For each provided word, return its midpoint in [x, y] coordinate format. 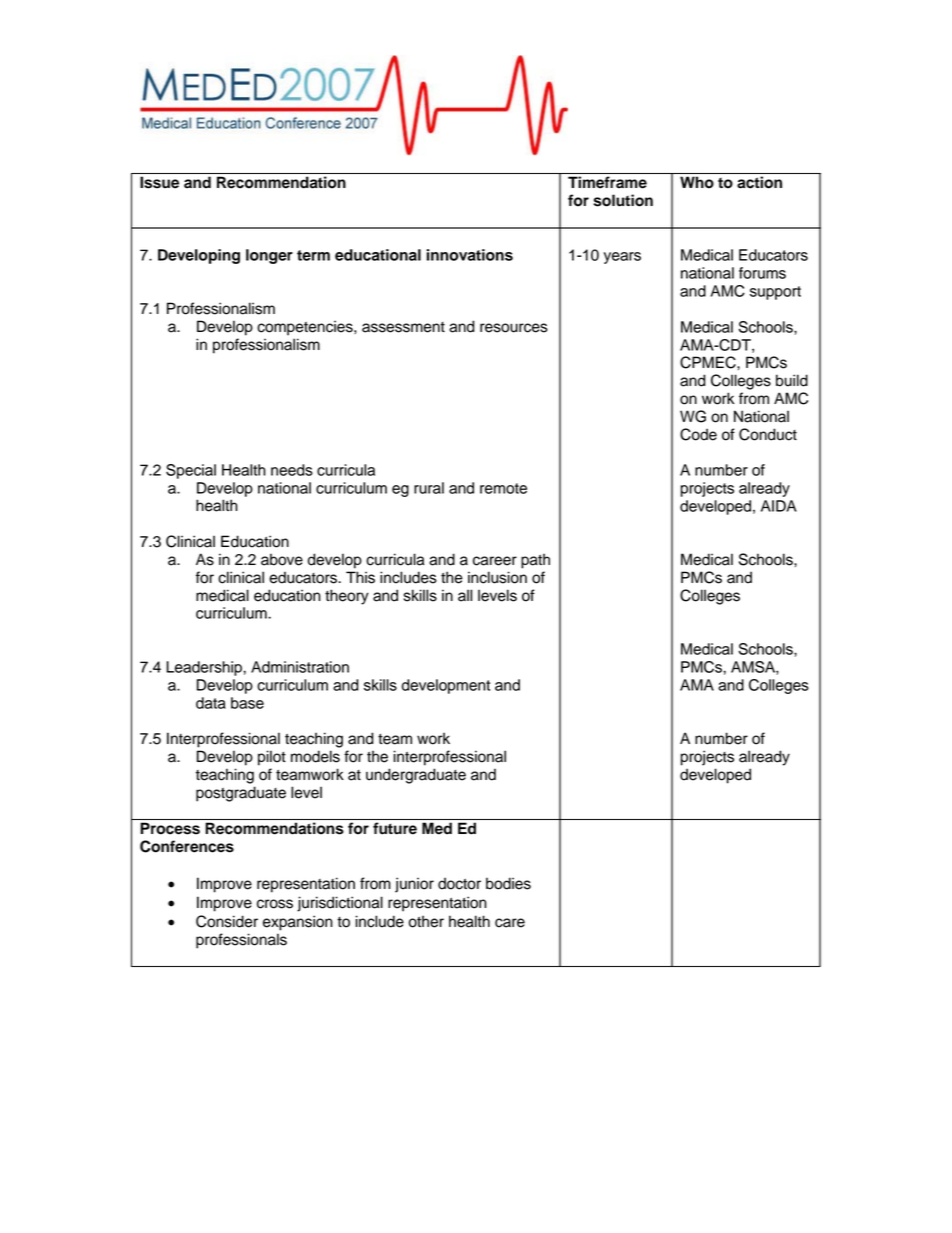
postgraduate [241, 794]
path [535, 561]
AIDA [779, 506]
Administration [300, 667]
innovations [470, 255]
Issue [159, 182]
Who [697, 182]
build [792, 380]
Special [191, 471]
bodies [508, 883]
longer [269, 256]
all [465, 595]
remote [503, 488]
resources [514, 328]
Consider [227, 921]
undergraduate [416, 776]
